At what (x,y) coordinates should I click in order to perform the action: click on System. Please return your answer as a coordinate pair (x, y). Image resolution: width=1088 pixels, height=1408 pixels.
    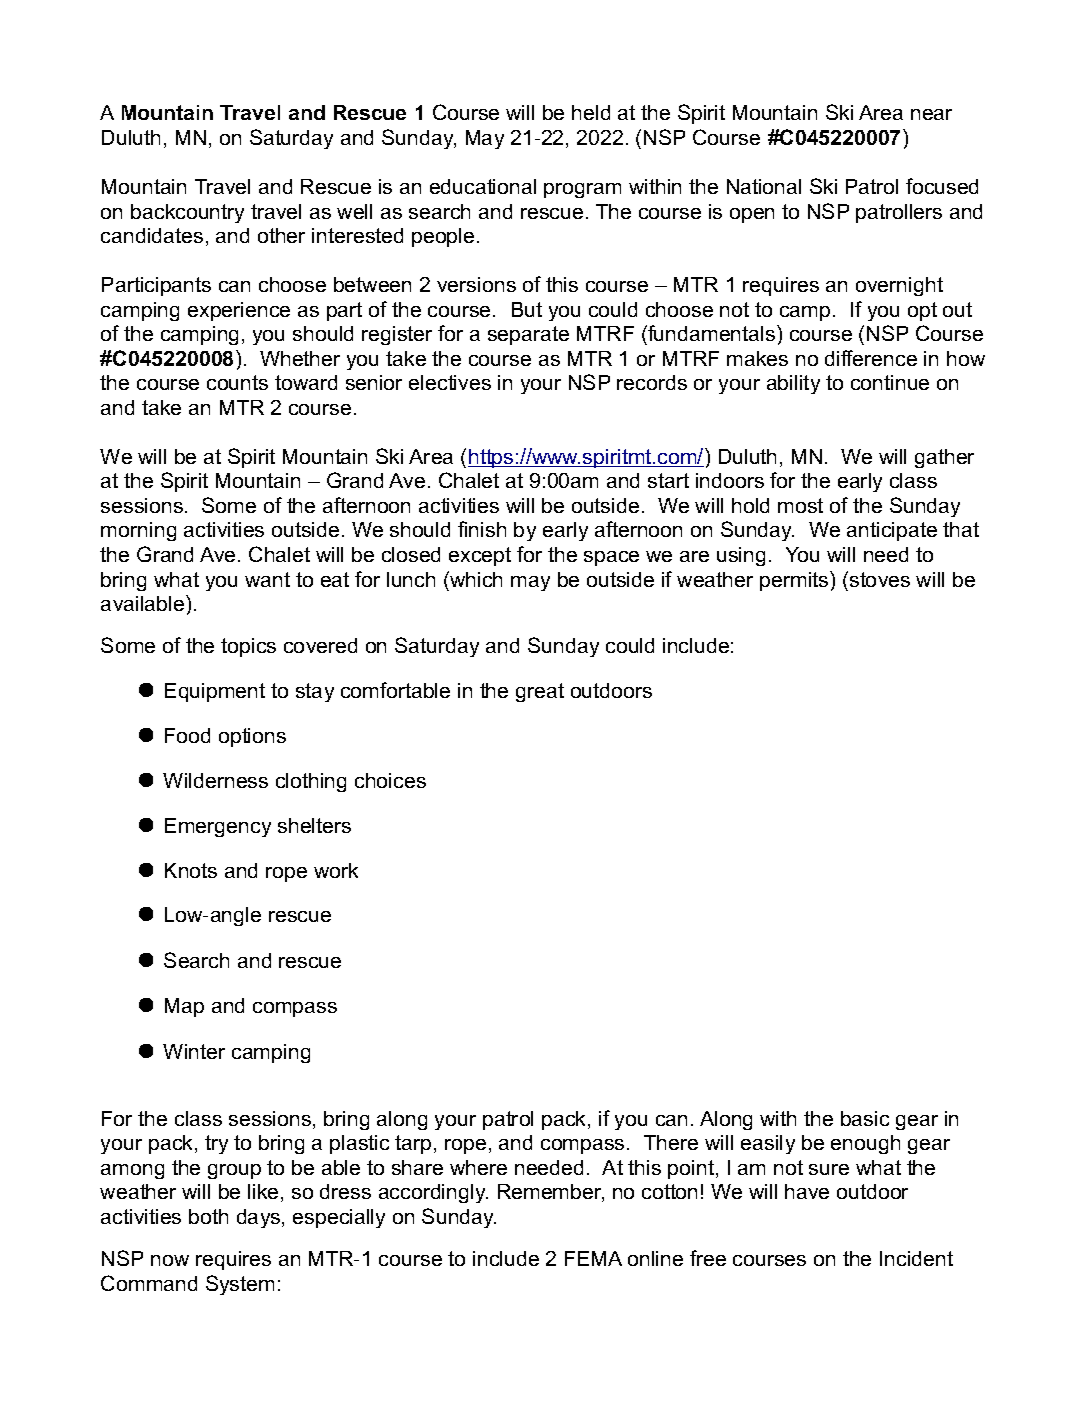
    Looking at the image, I should click on (240, 1285).
